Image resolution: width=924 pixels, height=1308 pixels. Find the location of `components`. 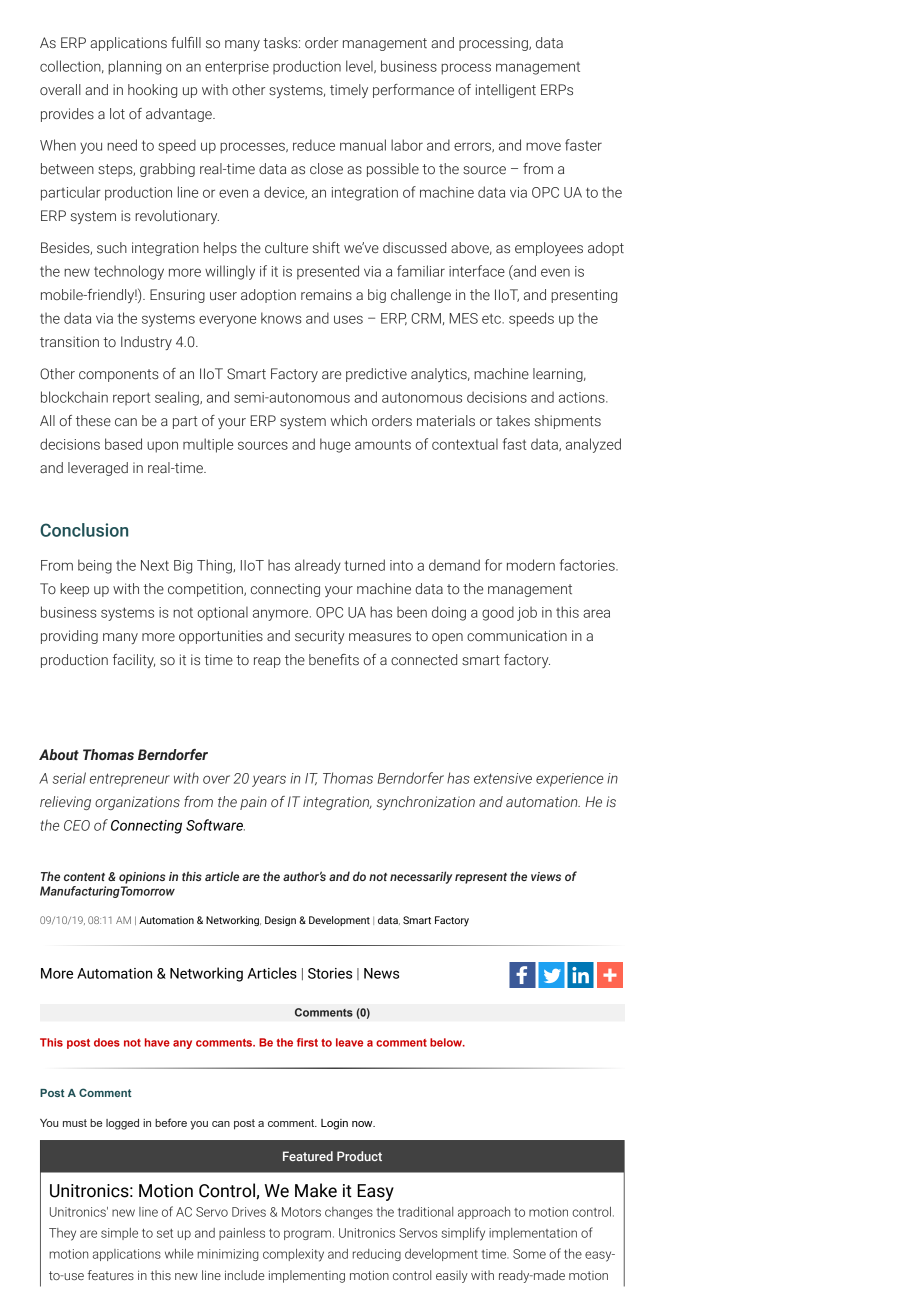

components is located at coordinates (119, 375).
